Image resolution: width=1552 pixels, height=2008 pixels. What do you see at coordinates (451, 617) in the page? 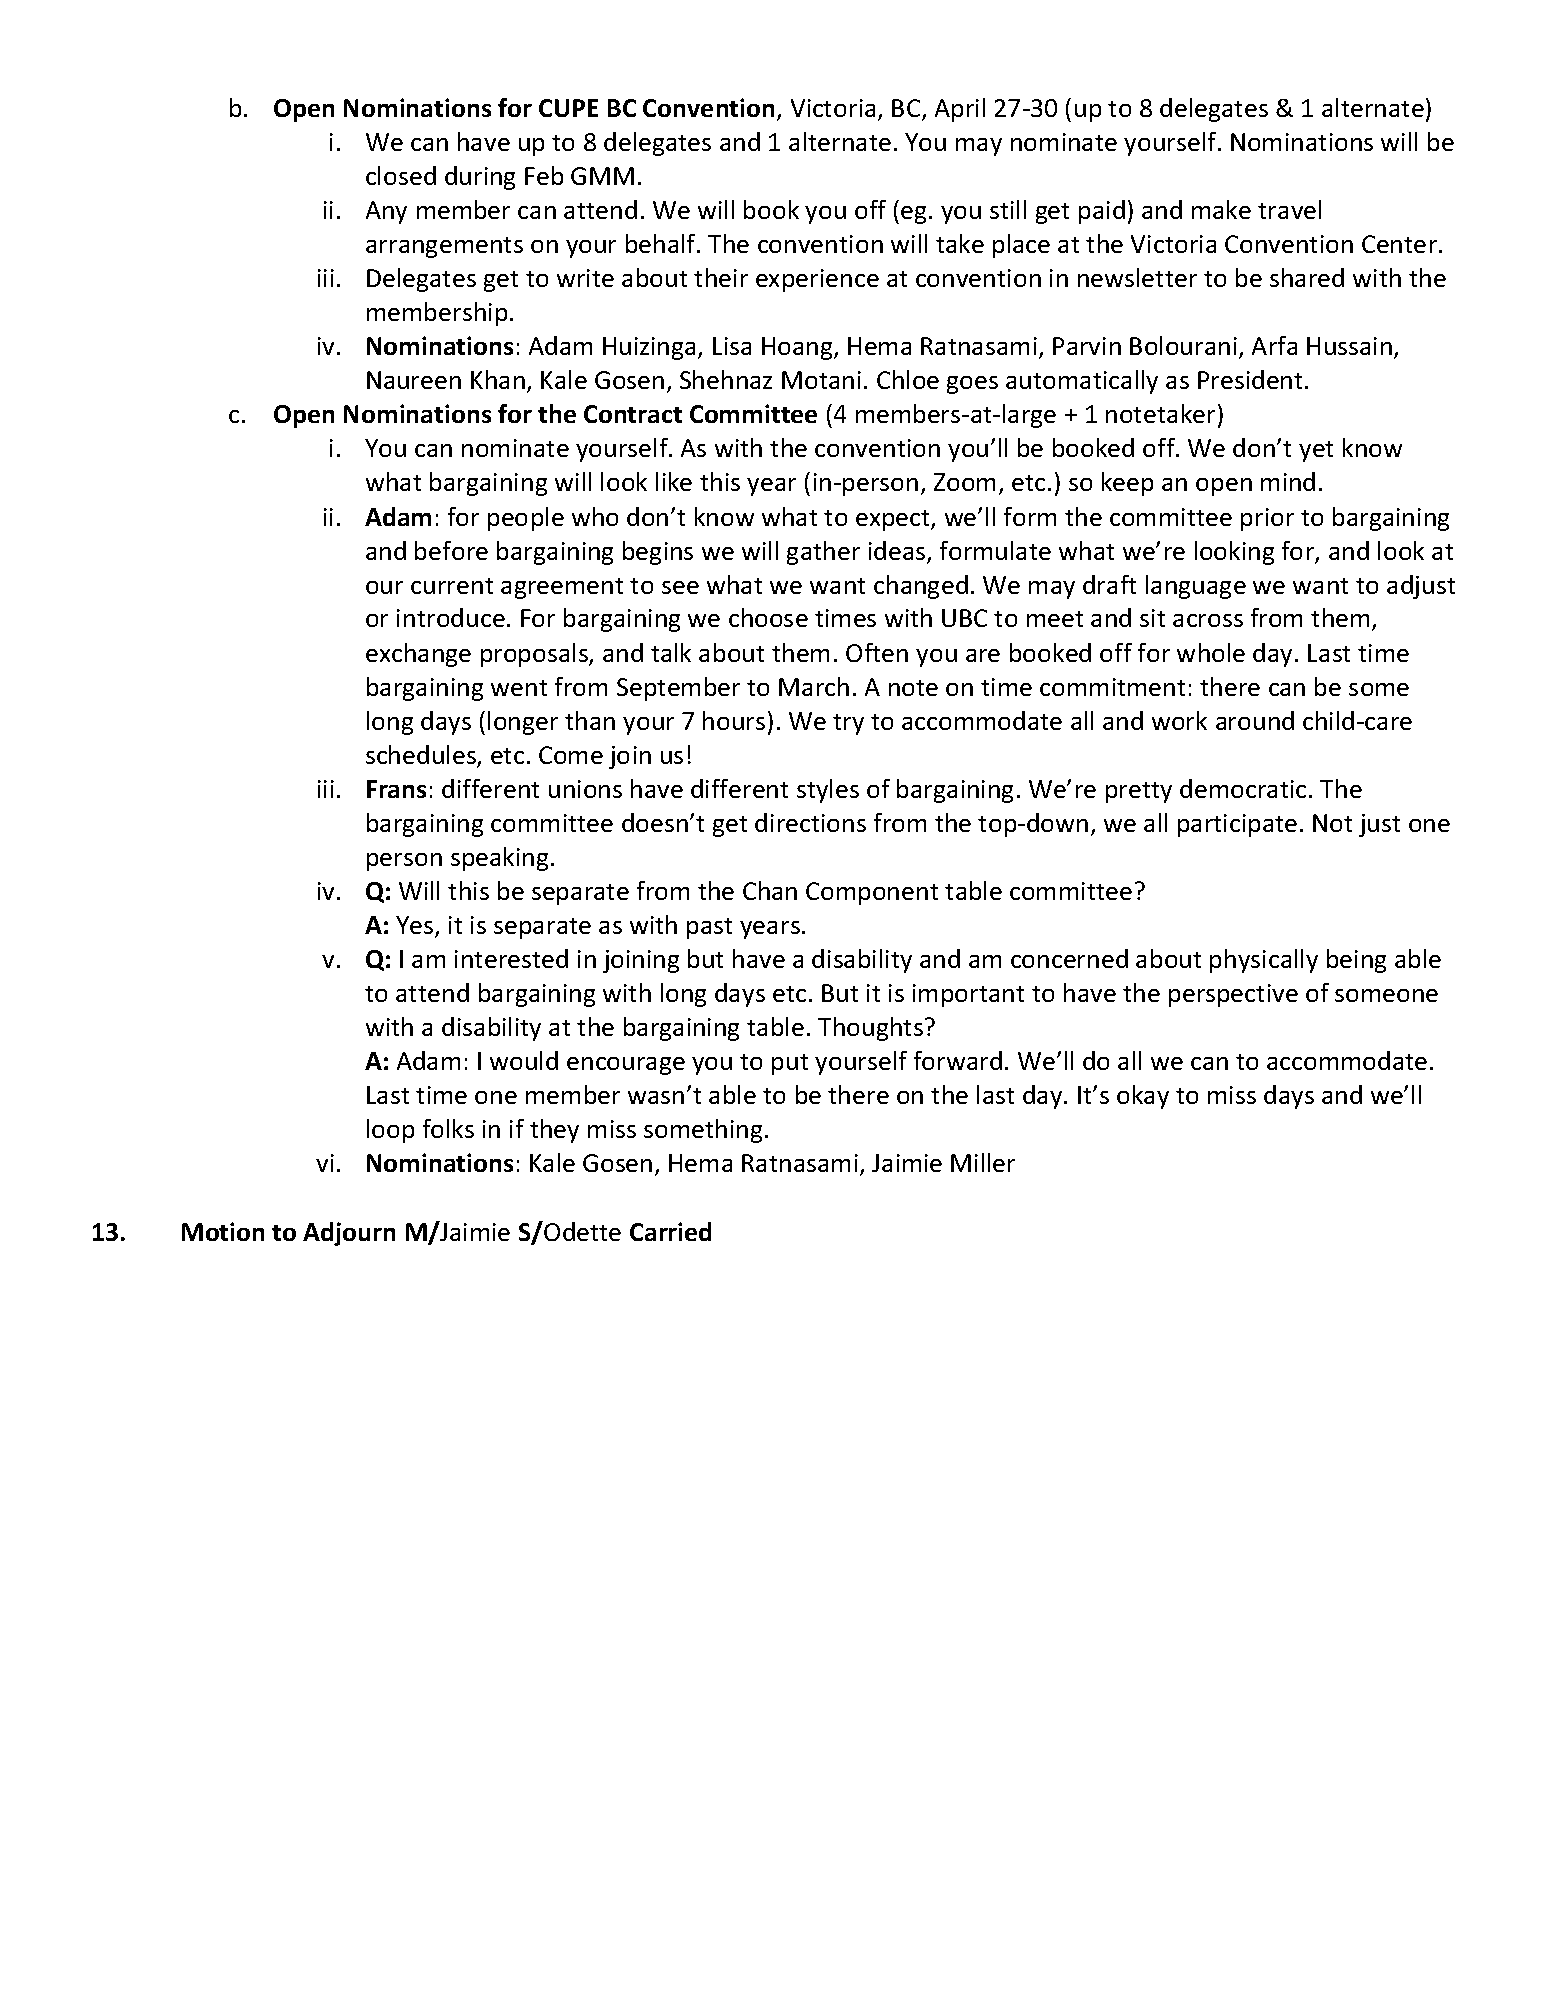
I see `introduce` at bounding box center [451, 617].
